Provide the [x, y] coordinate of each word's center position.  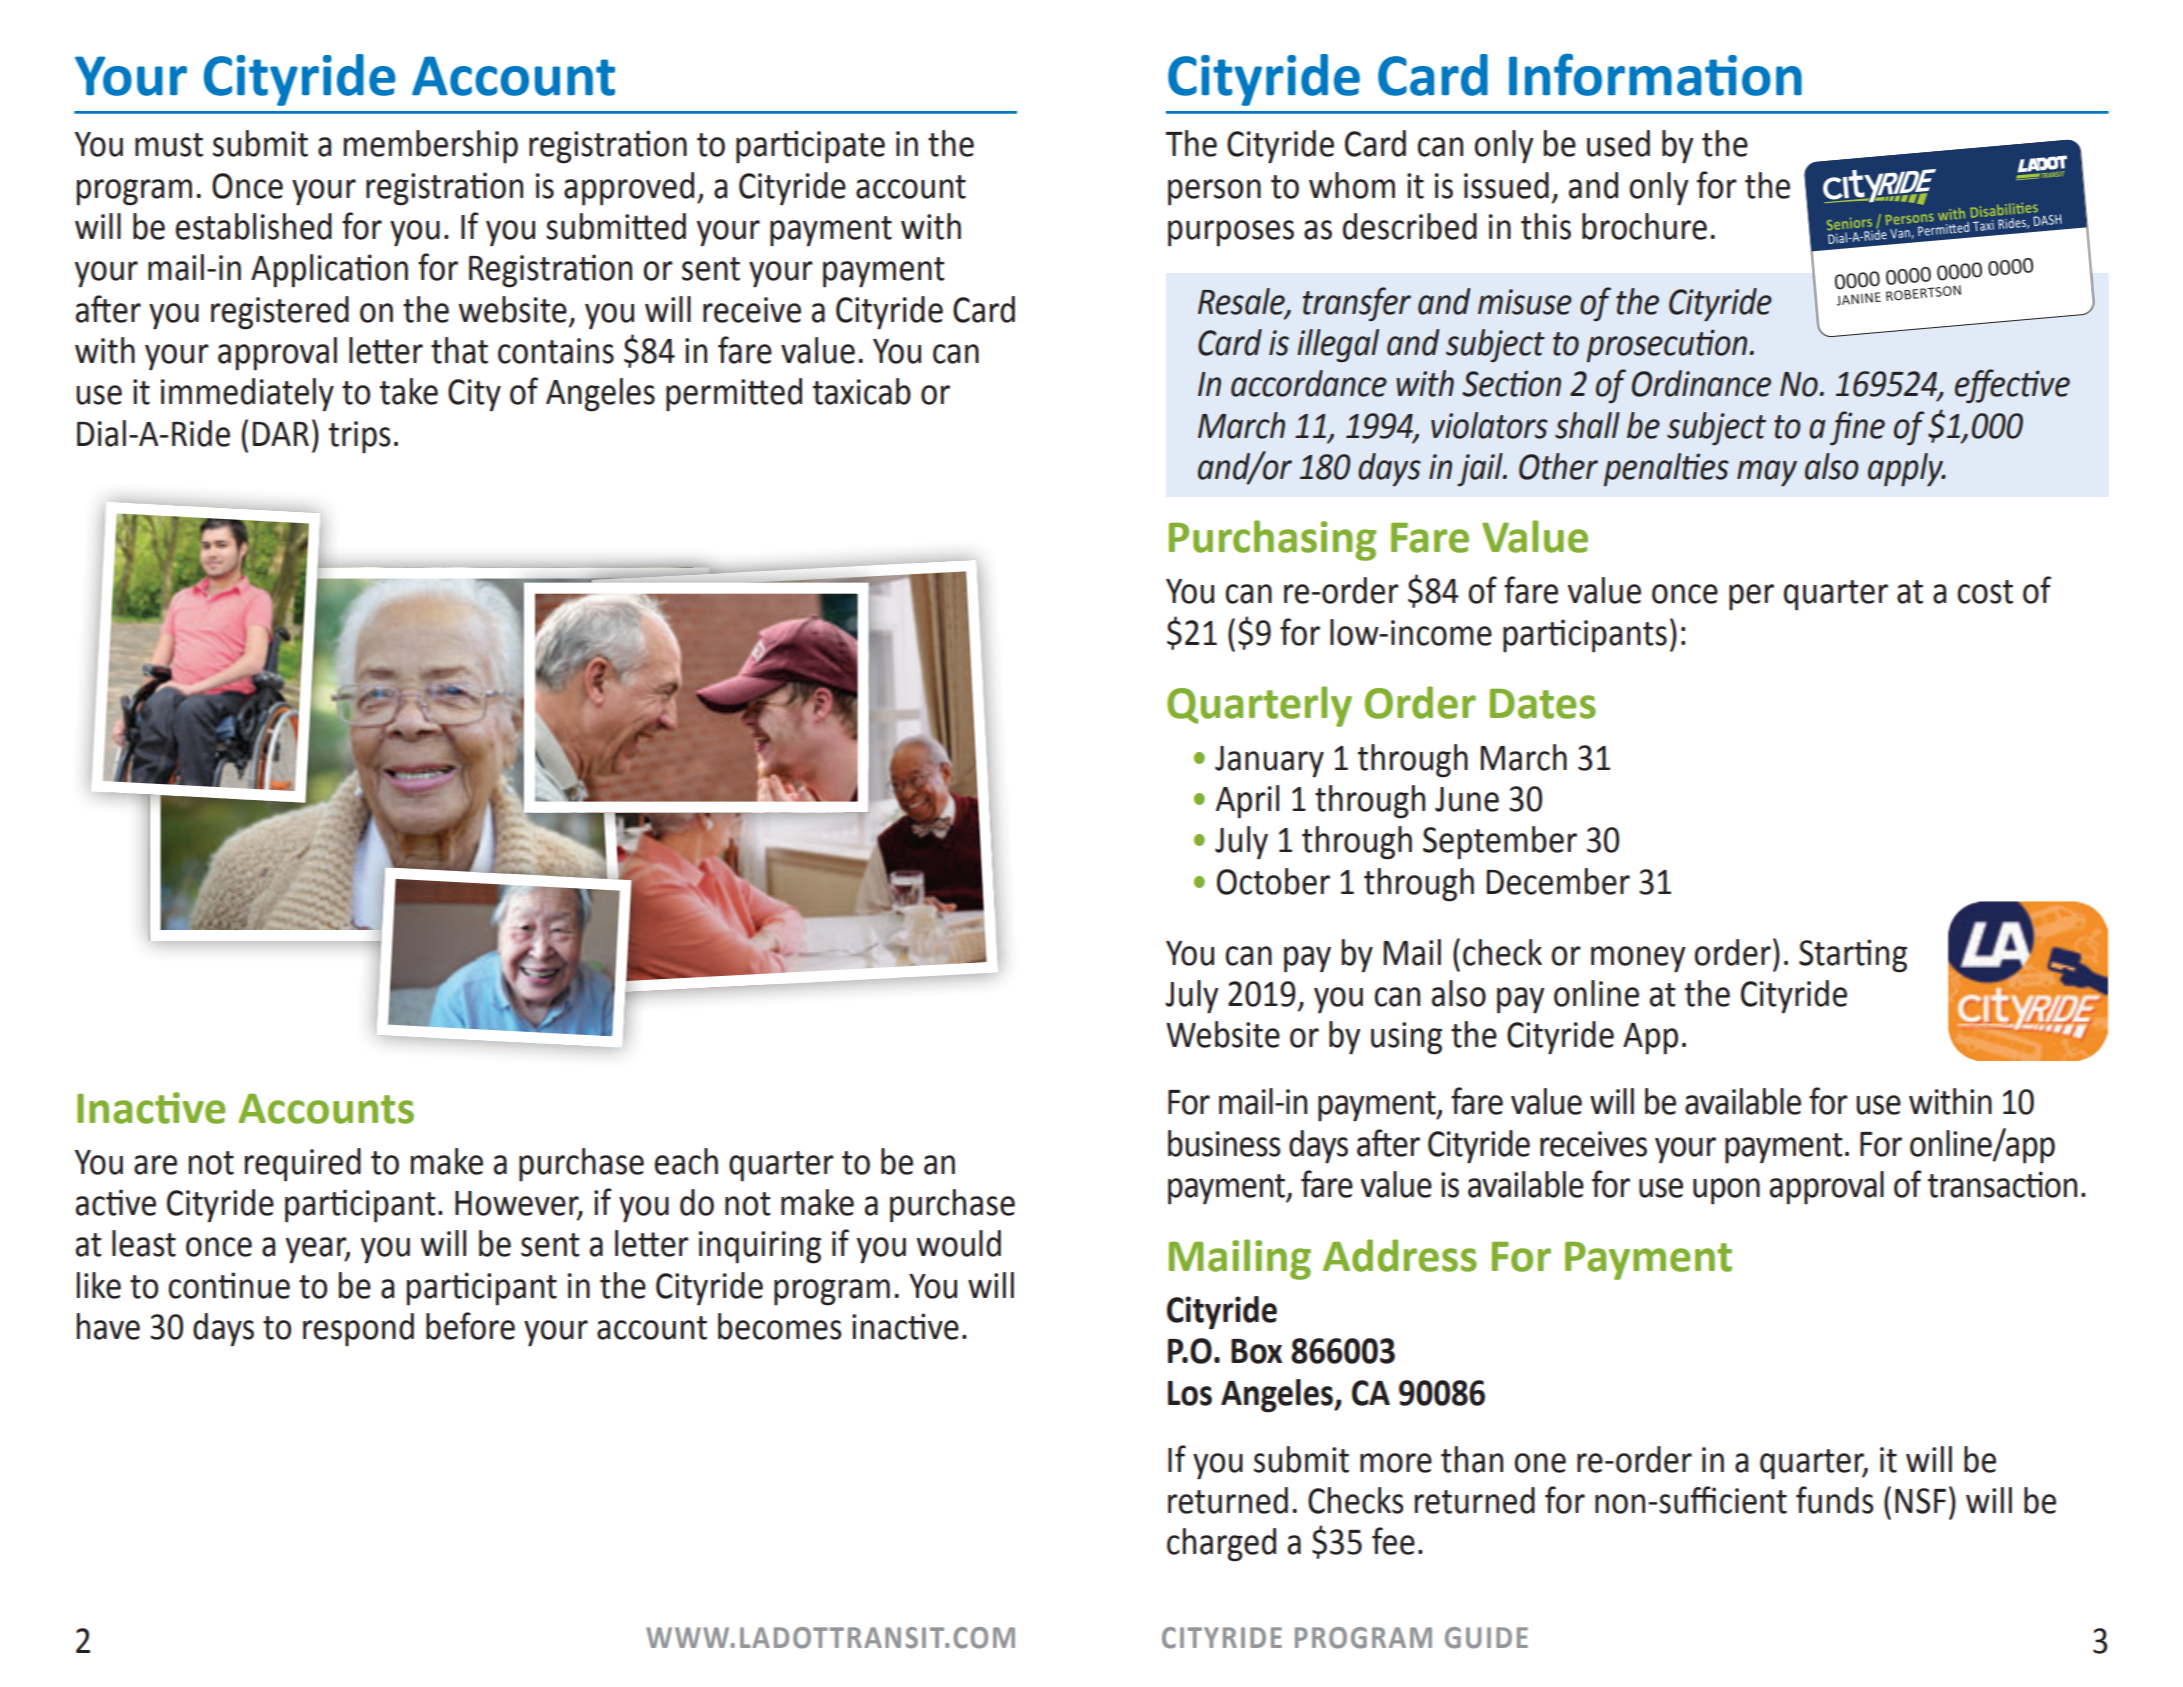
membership [431, 147]
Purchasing [1272, 540]
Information [1655, 74]
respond [358, 1330]
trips [360, 437]
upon [1726, 1191]
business [1224, 1143]
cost [1985, 592]
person [1214, 192]
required [303, 1165]
